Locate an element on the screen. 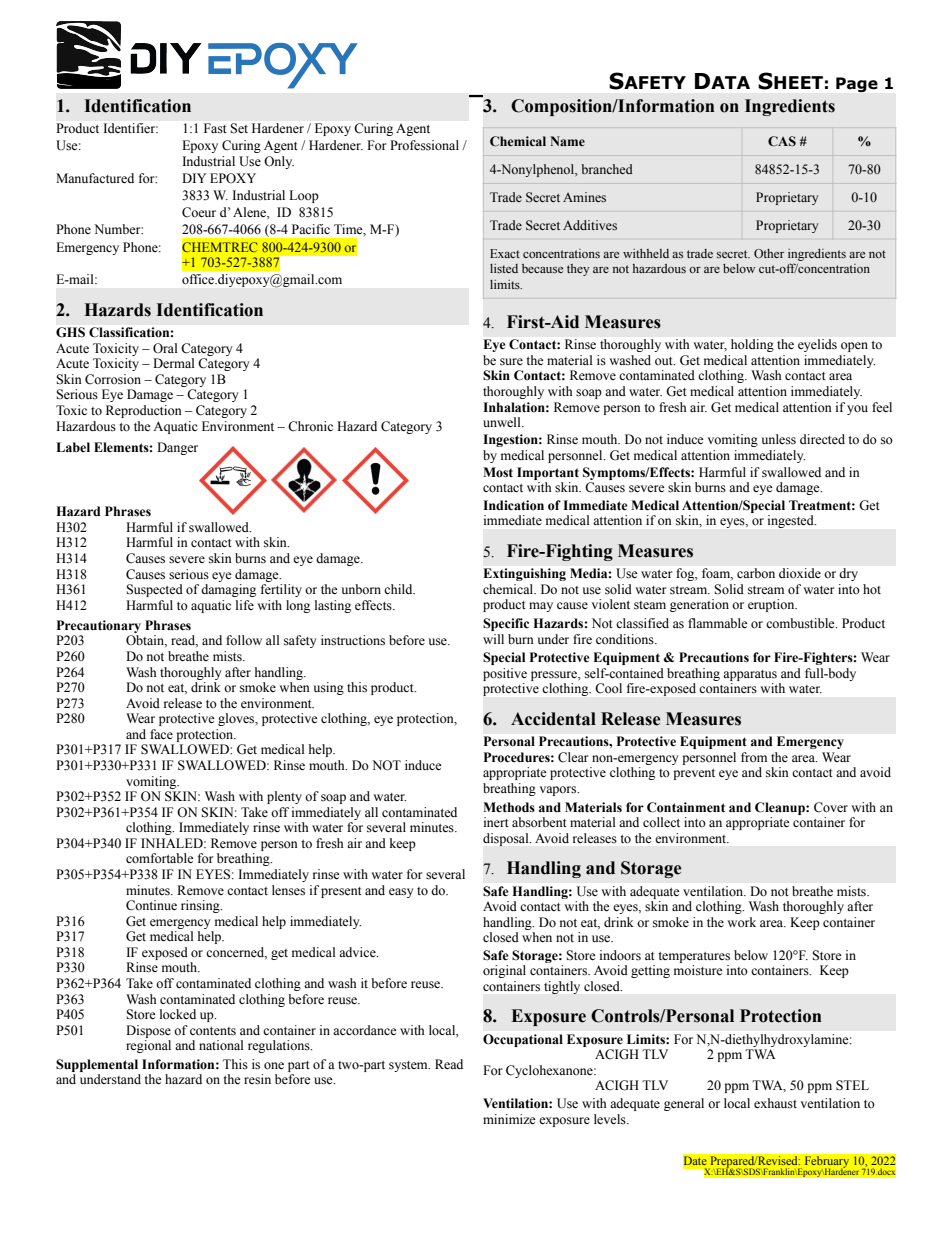  Fast is located at coordinates (215, 128).
